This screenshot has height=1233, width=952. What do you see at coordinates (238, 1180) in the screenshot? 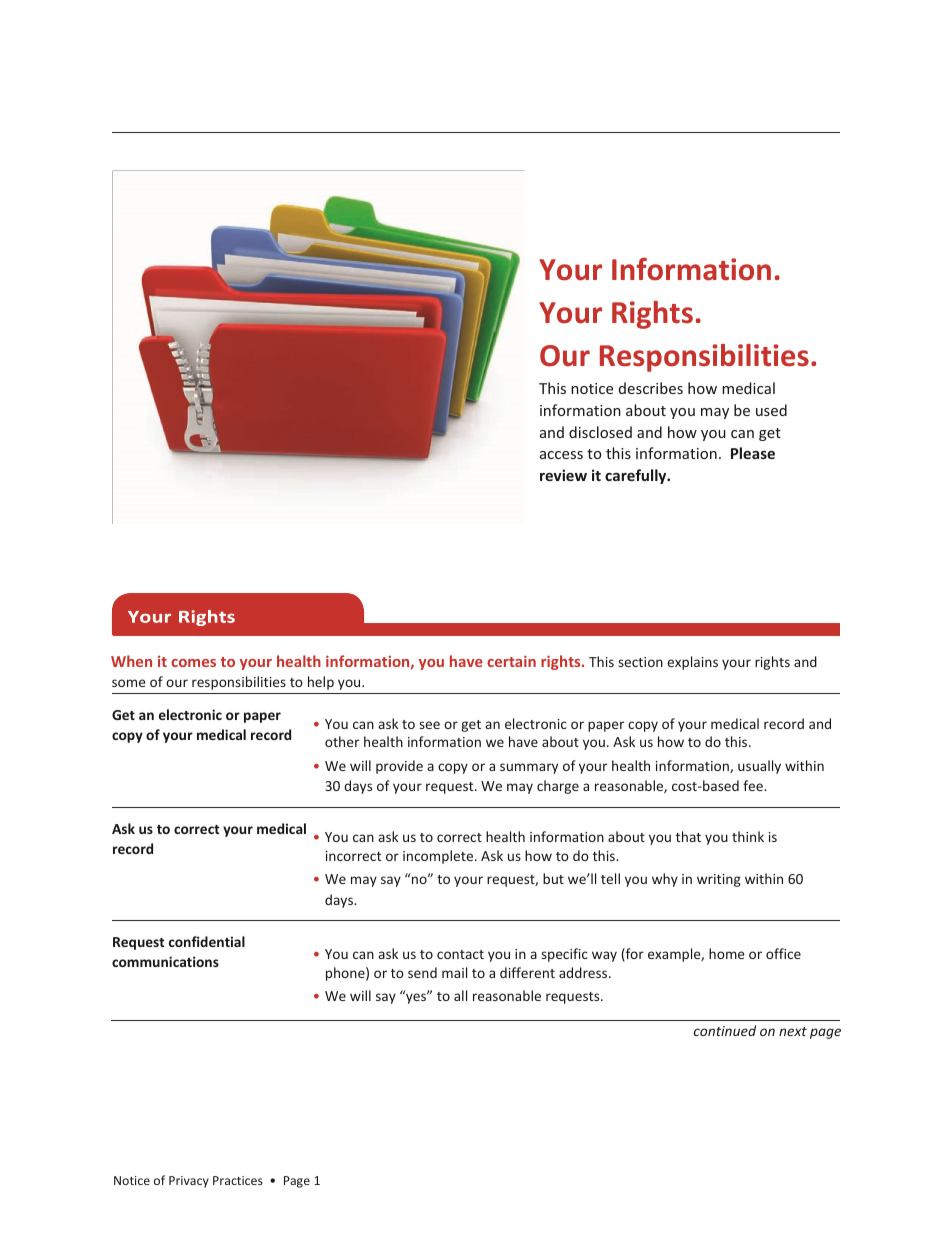
I see `Practices` at bounding box center [238, 1180].
